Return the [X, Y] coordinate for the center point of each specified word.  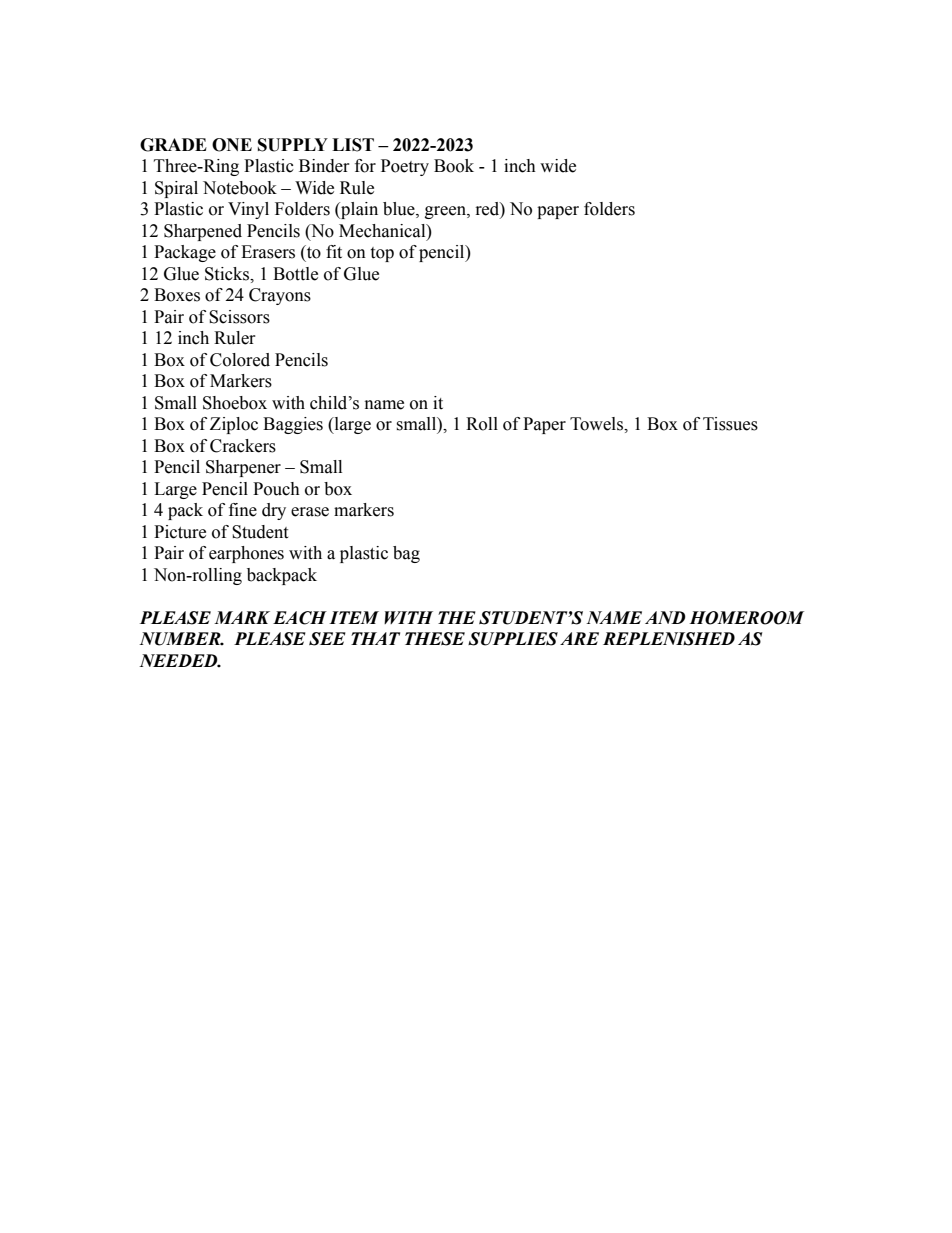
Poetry [405, 167]
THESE [435, 639]
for [365, 166]
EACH [300, 618]
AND [665, 617]
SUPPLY [293, 145]
